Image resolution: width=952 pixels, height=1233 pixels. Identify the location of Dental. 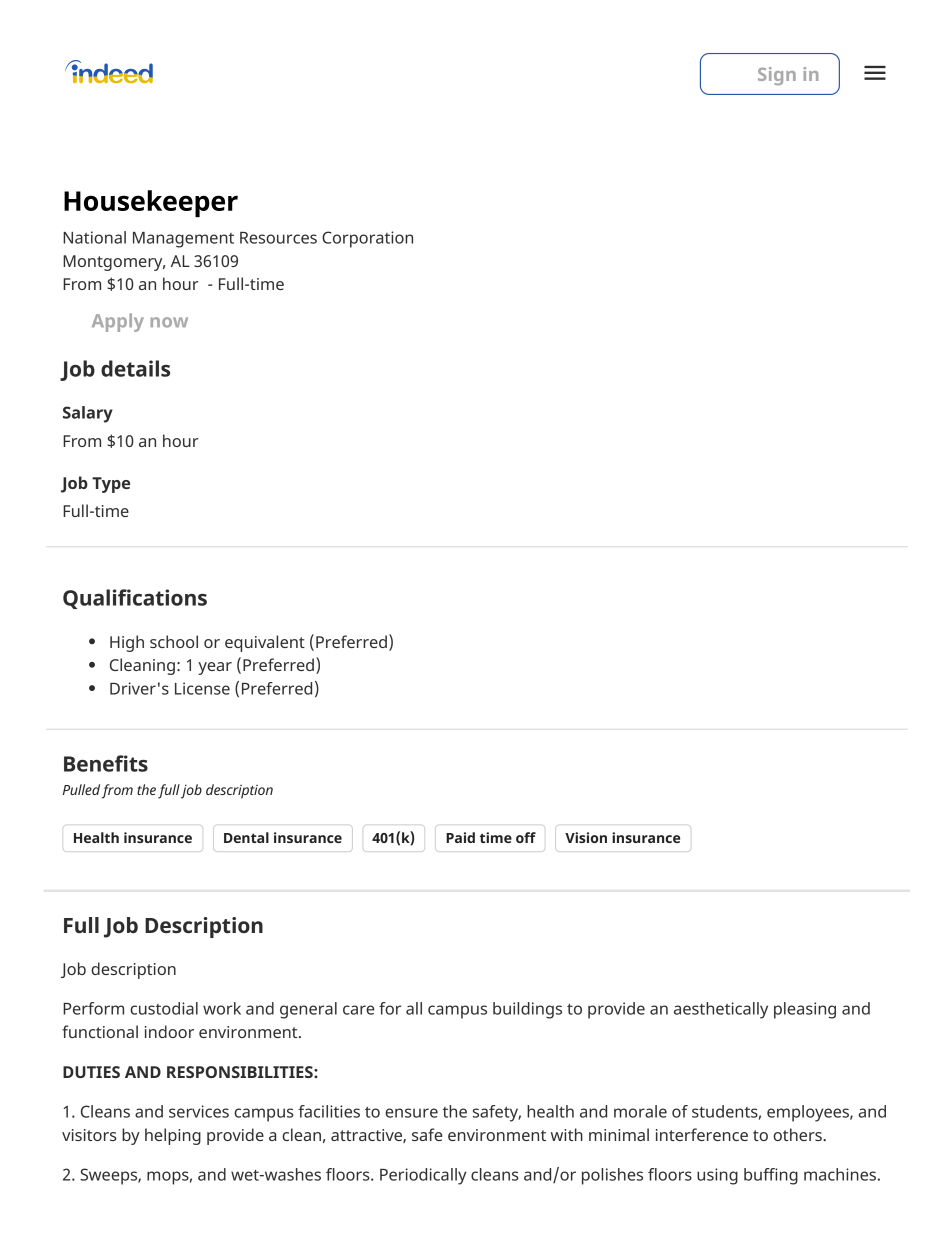
(246, 837).
